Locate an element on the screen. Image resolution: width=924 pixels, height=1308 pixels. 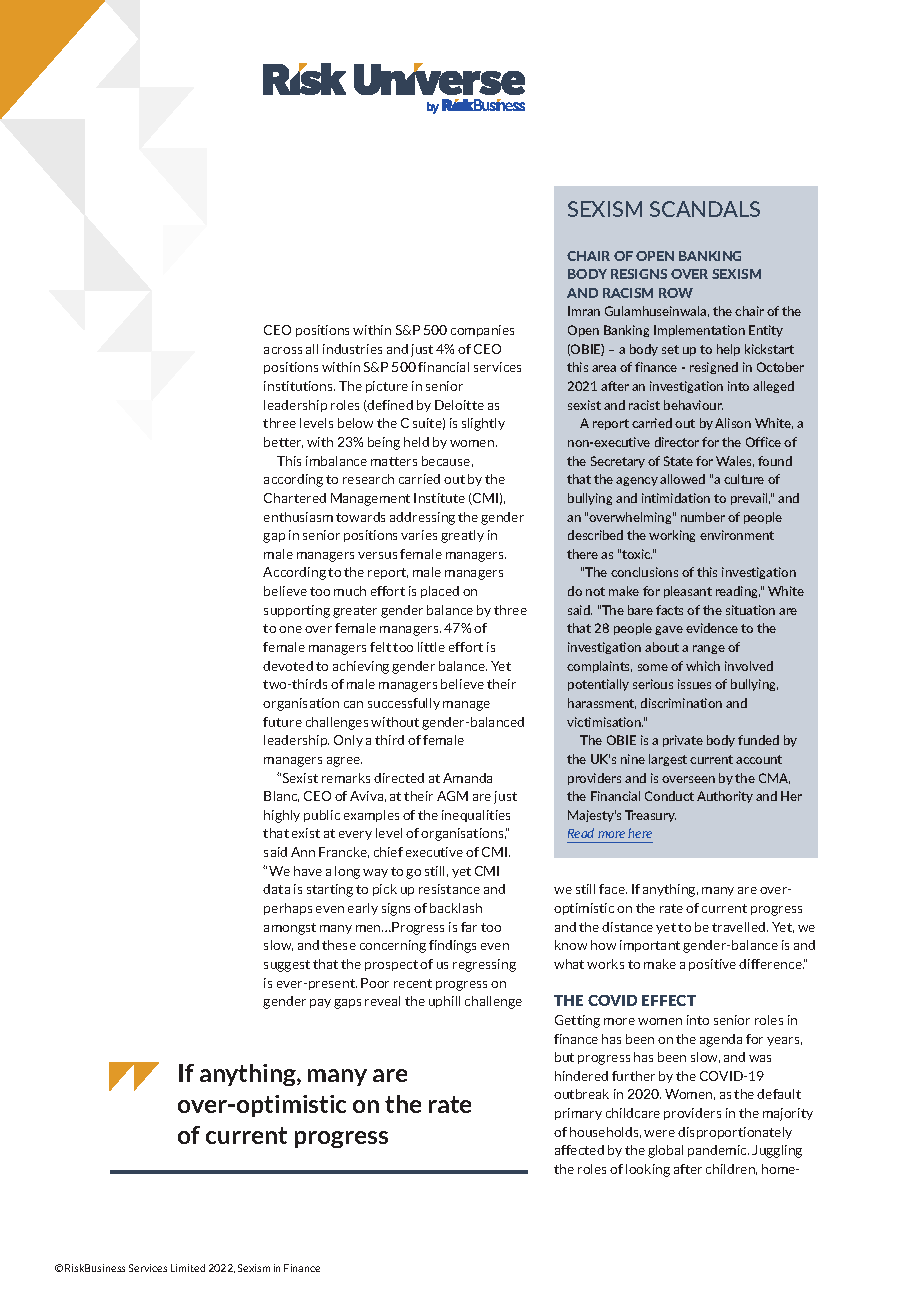
Amanda is located at coordinates (467, 778).
